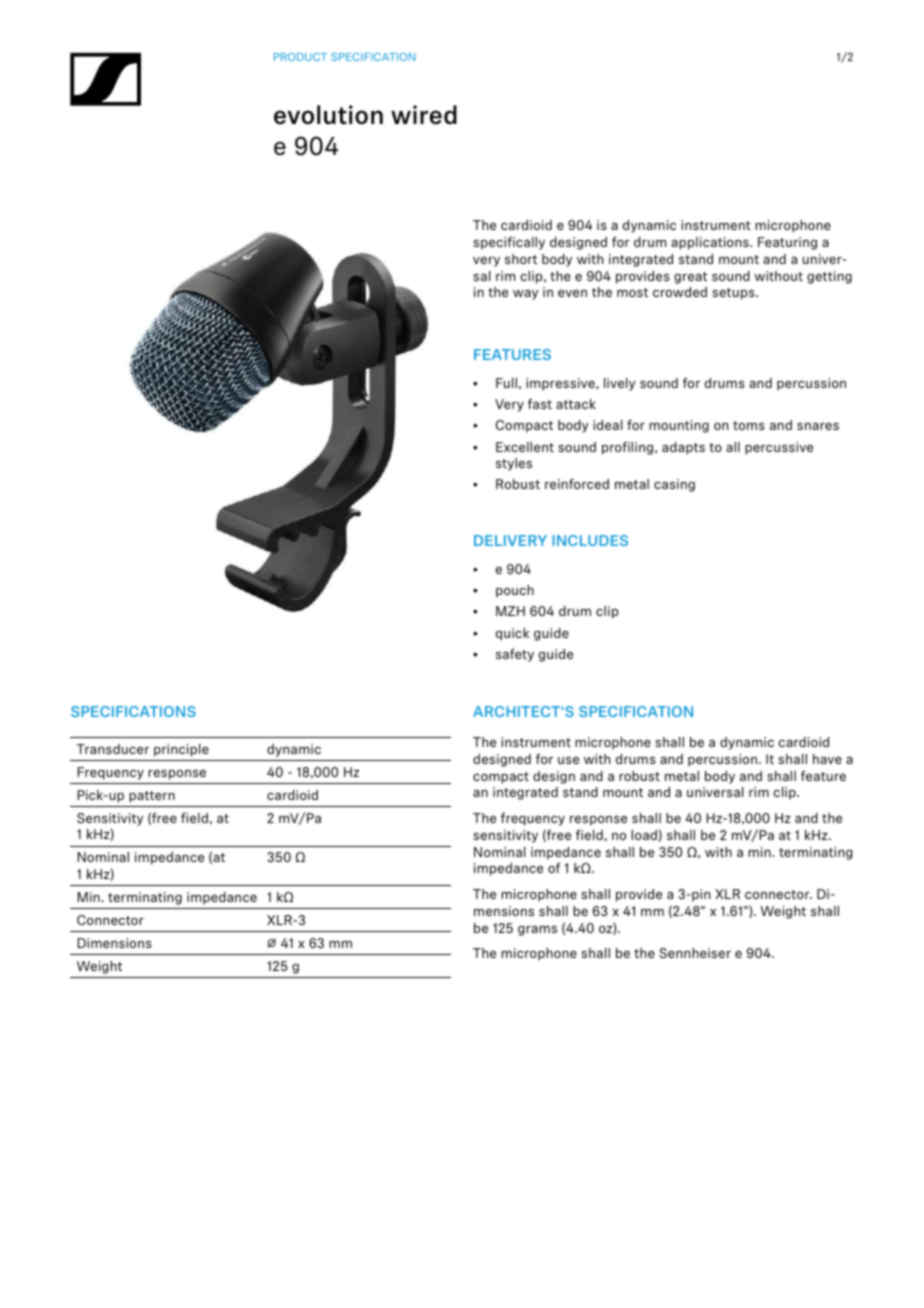 This screenshot has width=924, height=1308. What do you see at coordinates (514, 464) in the screenshot?
I see `styles` at bounding box center [514, 464].
